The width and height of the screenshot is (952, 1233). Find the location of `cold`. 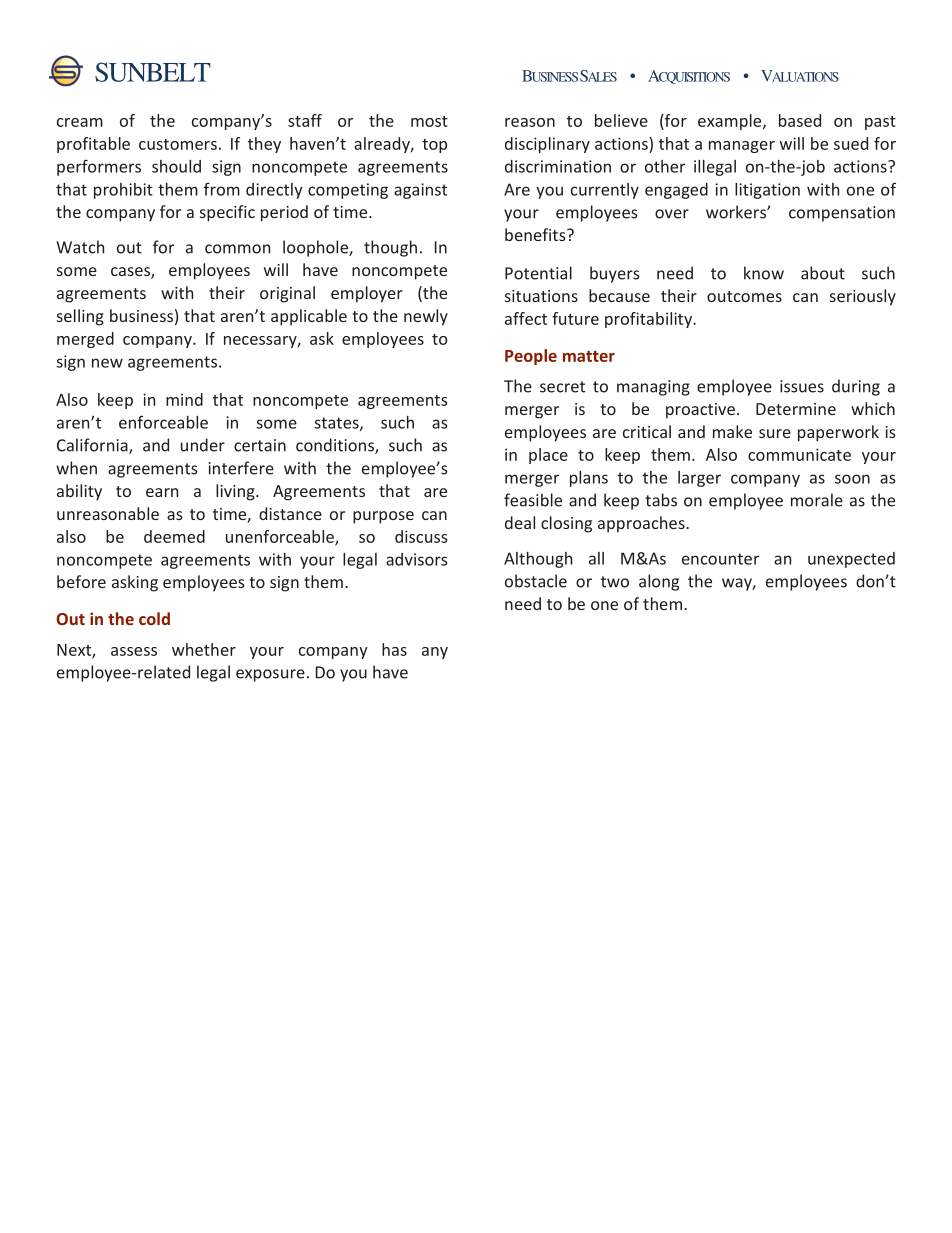

cold is located at coordinates (154, 618).
